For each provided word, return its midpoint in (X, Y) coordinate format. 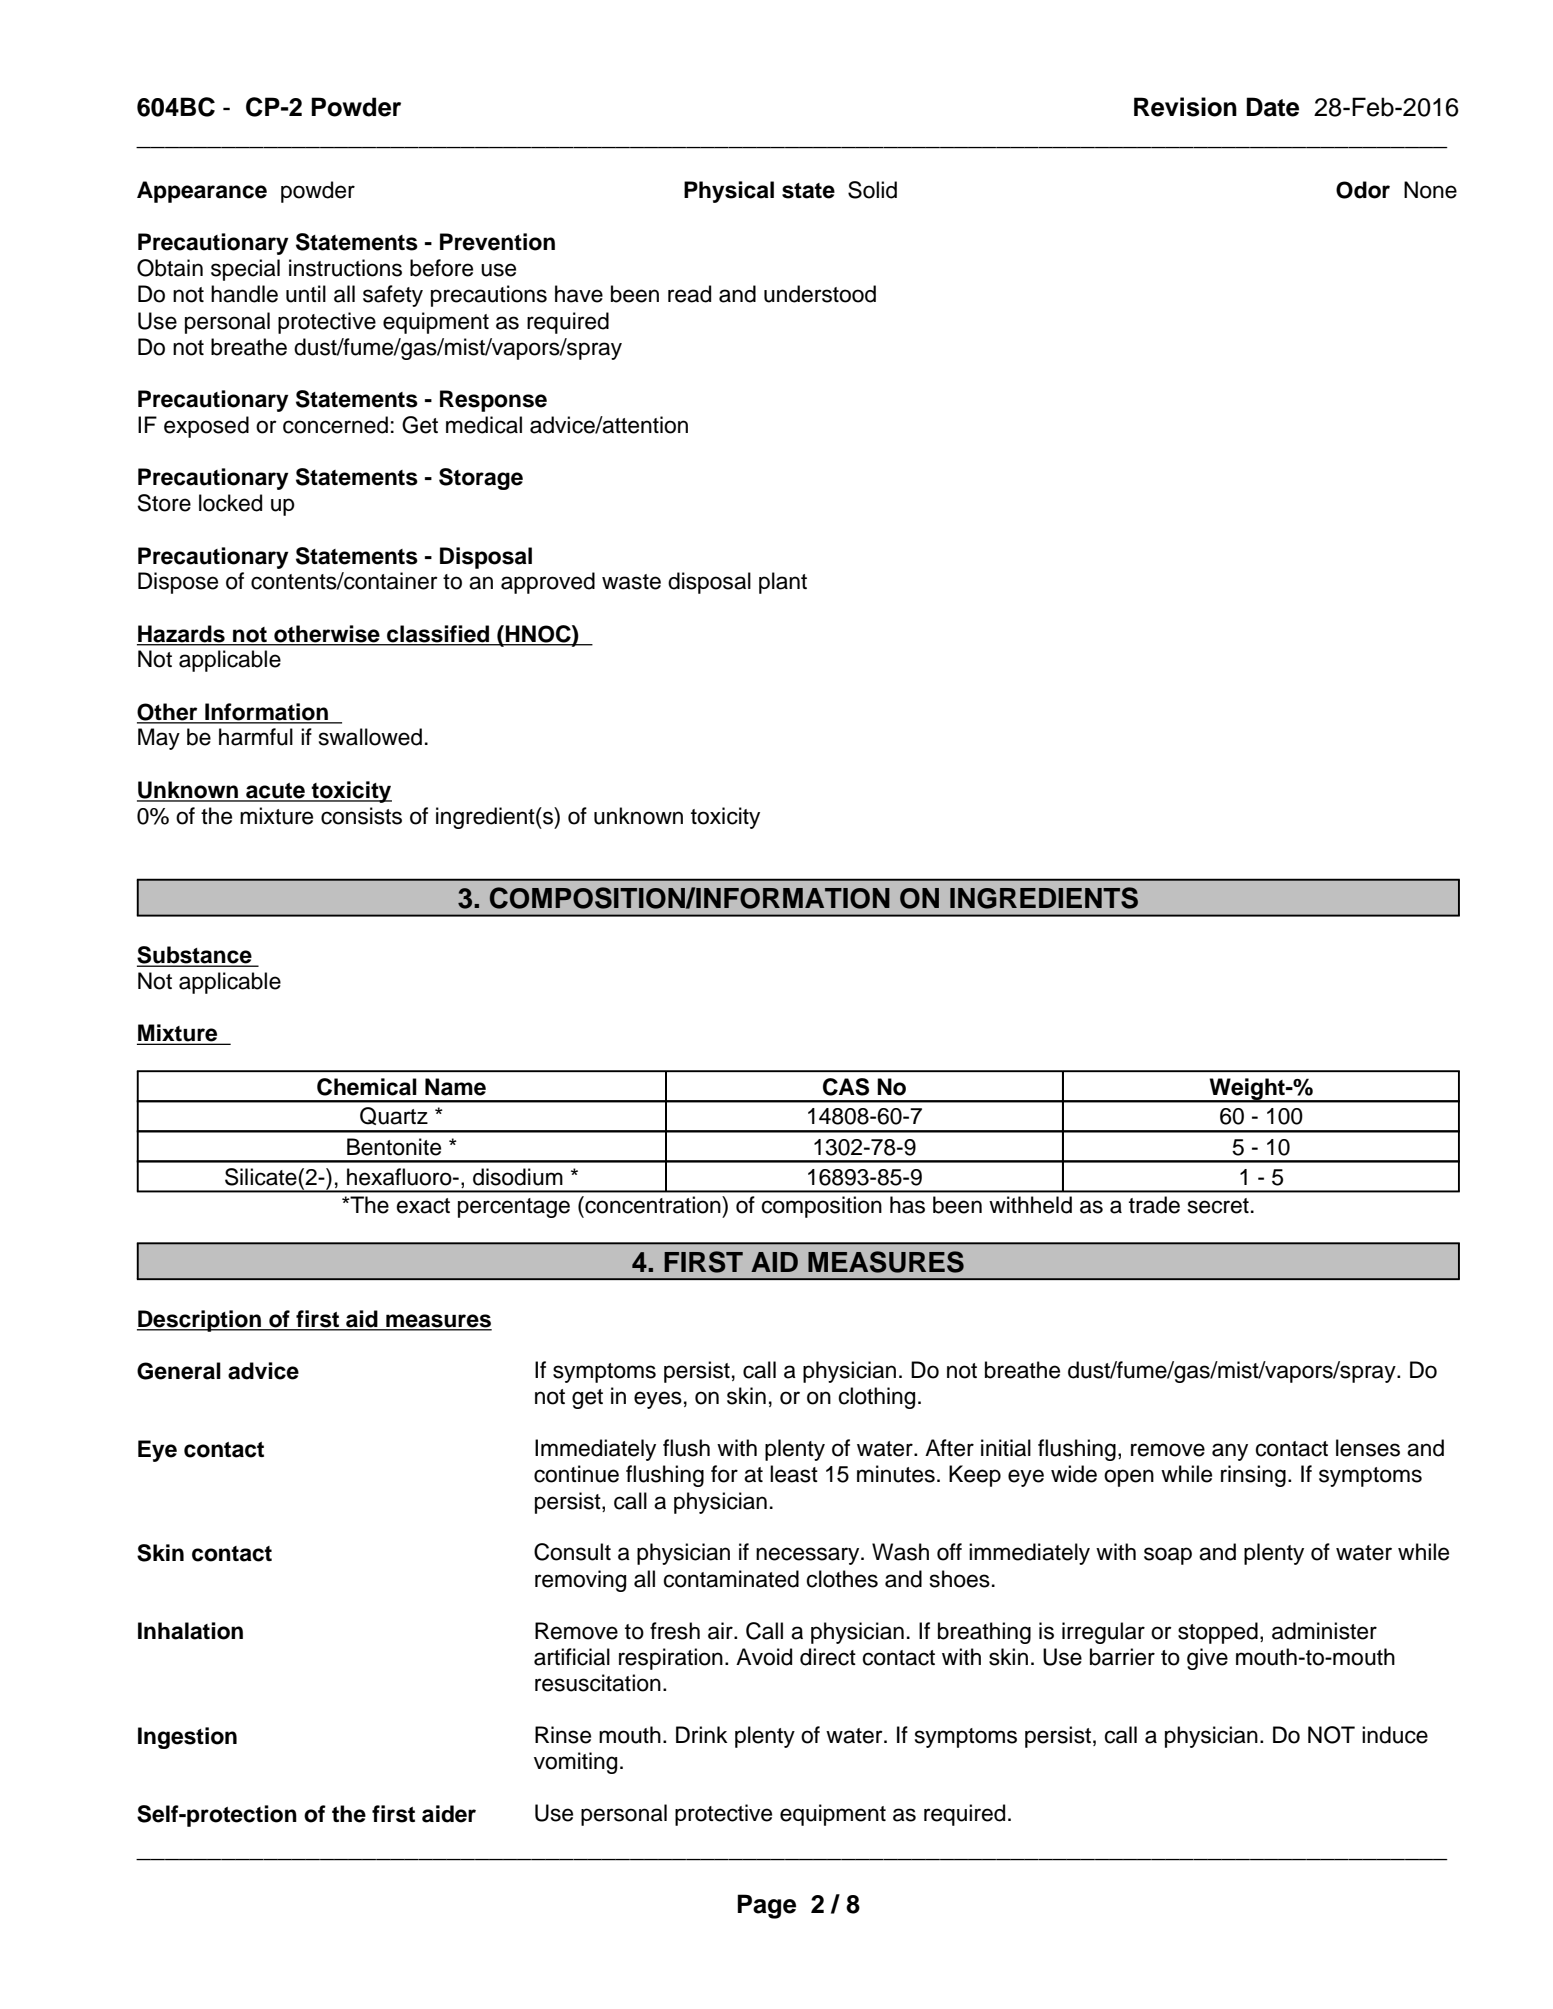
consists (361, 816)
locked (230, 503)
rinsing (1253, 1476)
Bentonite (394, 1147)
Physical (729, 192)
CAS (846, 1087)
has (907, 1205)
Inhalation (190, 1631)
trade (1154, 1205)
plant (783, 583)
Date (1272, 107)
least (794, 1474)
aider (449, 1814)
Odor (1363, 190)
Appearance (202, 192)
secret (1218, 1206)
